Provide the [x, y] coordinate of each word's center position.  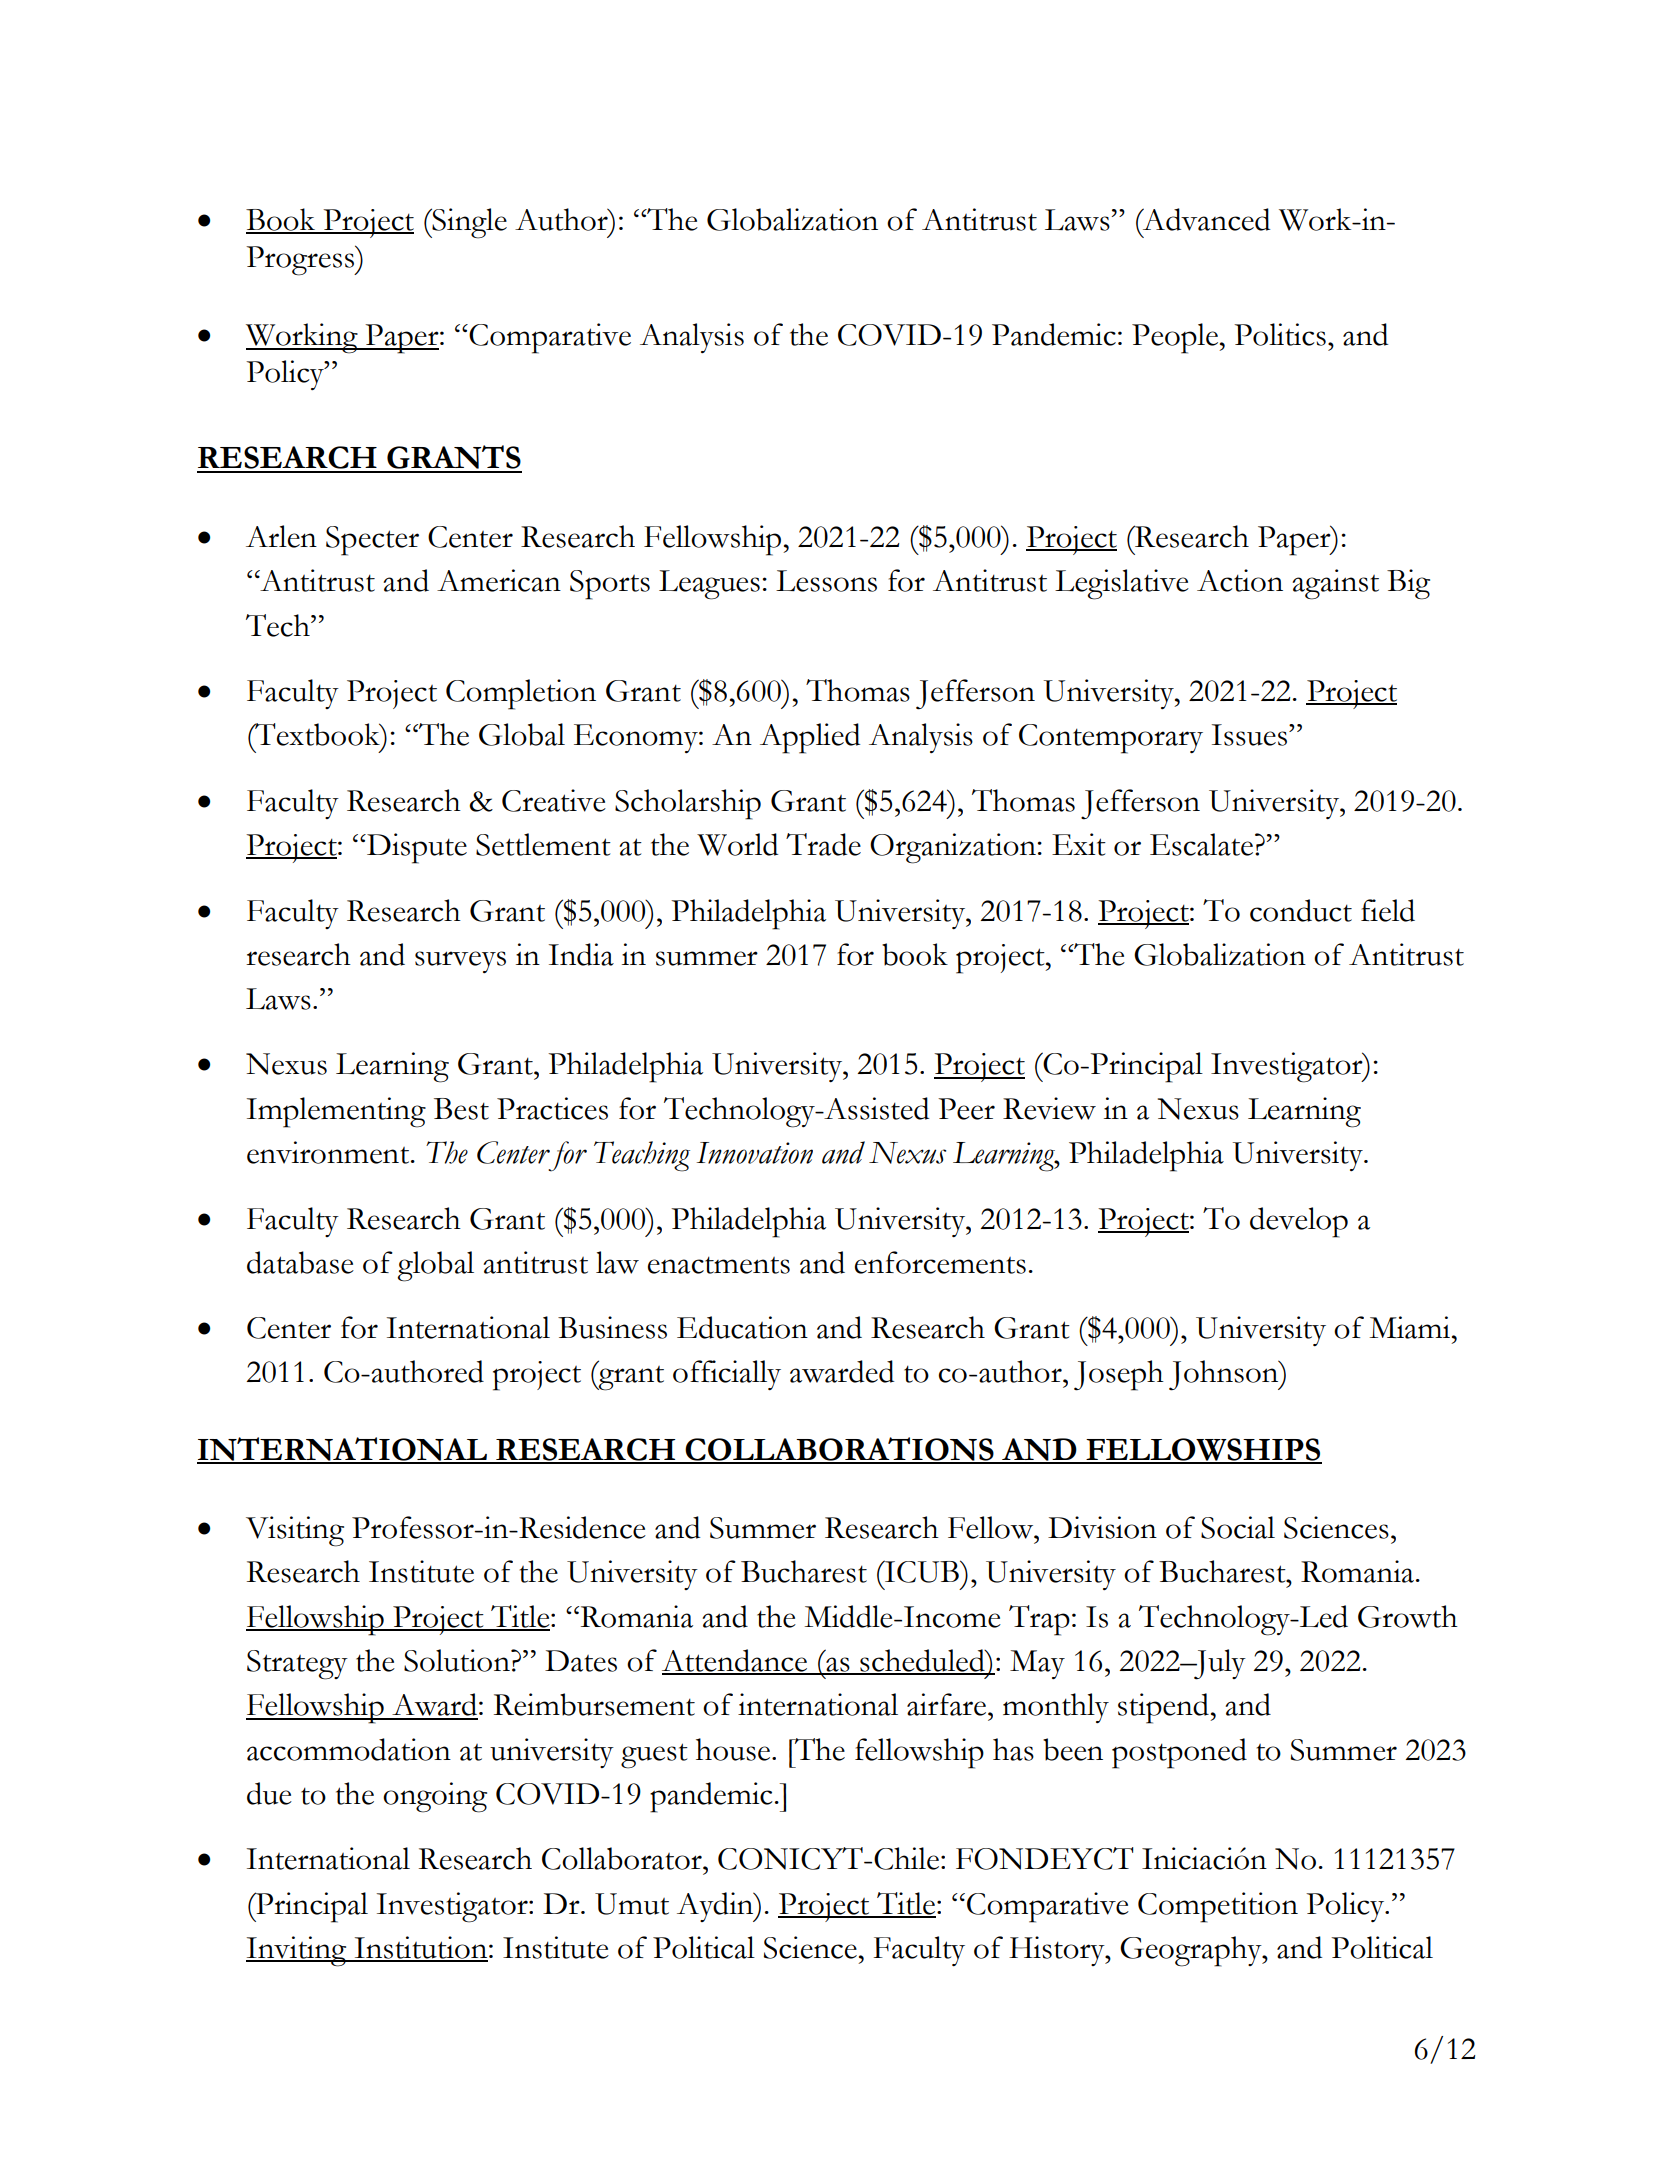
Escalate [1203, 844]
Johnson [1225, 1375]
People [1176, 338]
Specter [372, 541]
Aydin [716, 1907]
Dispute [416, 848]
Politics [1280, 334]
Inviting [297, 1951]
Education [742, 1327]
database [300, 1262]
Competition [1218, 1907]
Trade [823, 844]
